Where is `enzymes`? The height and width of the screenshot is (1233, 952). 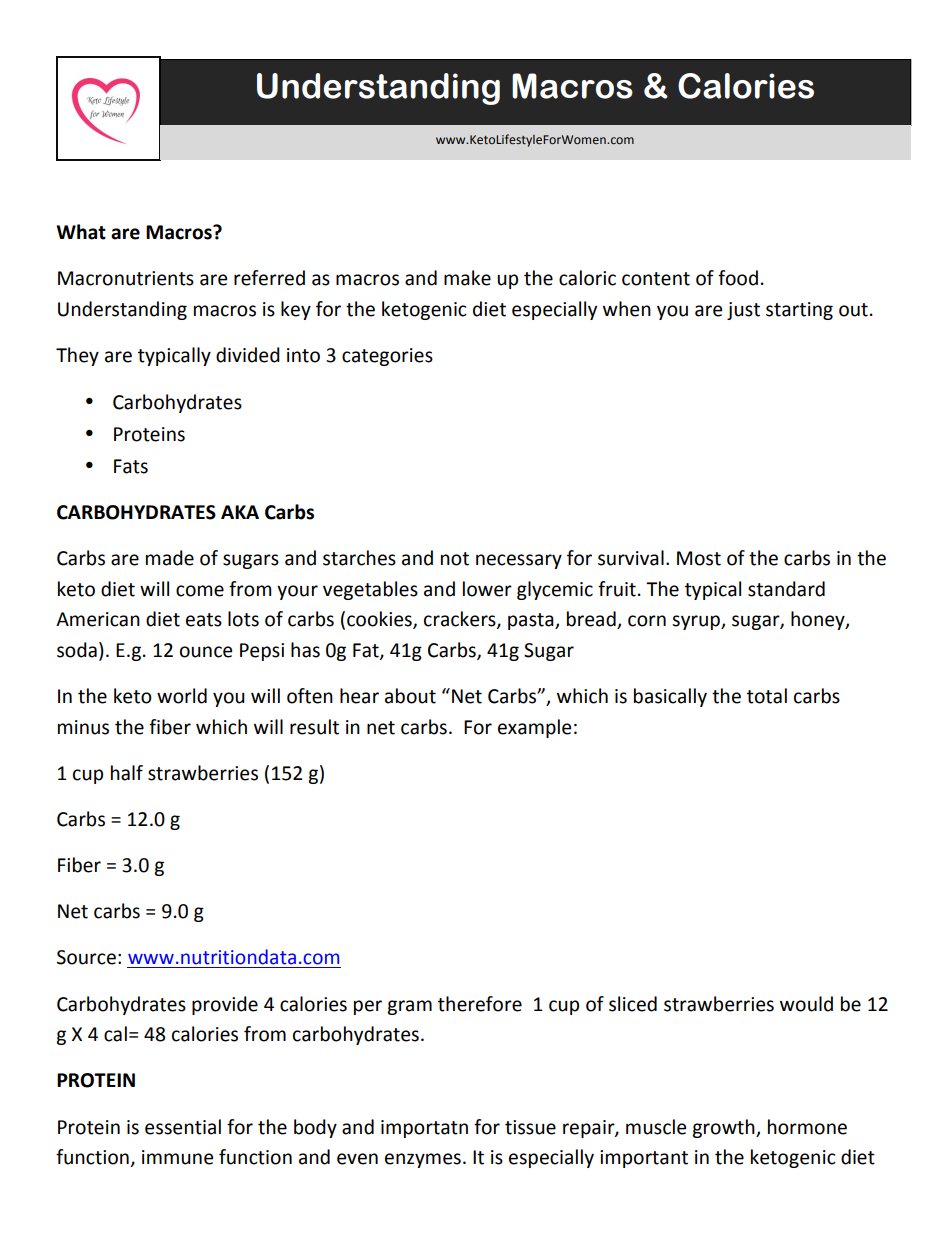 enzymes is located at coordinates (423, 1160).
